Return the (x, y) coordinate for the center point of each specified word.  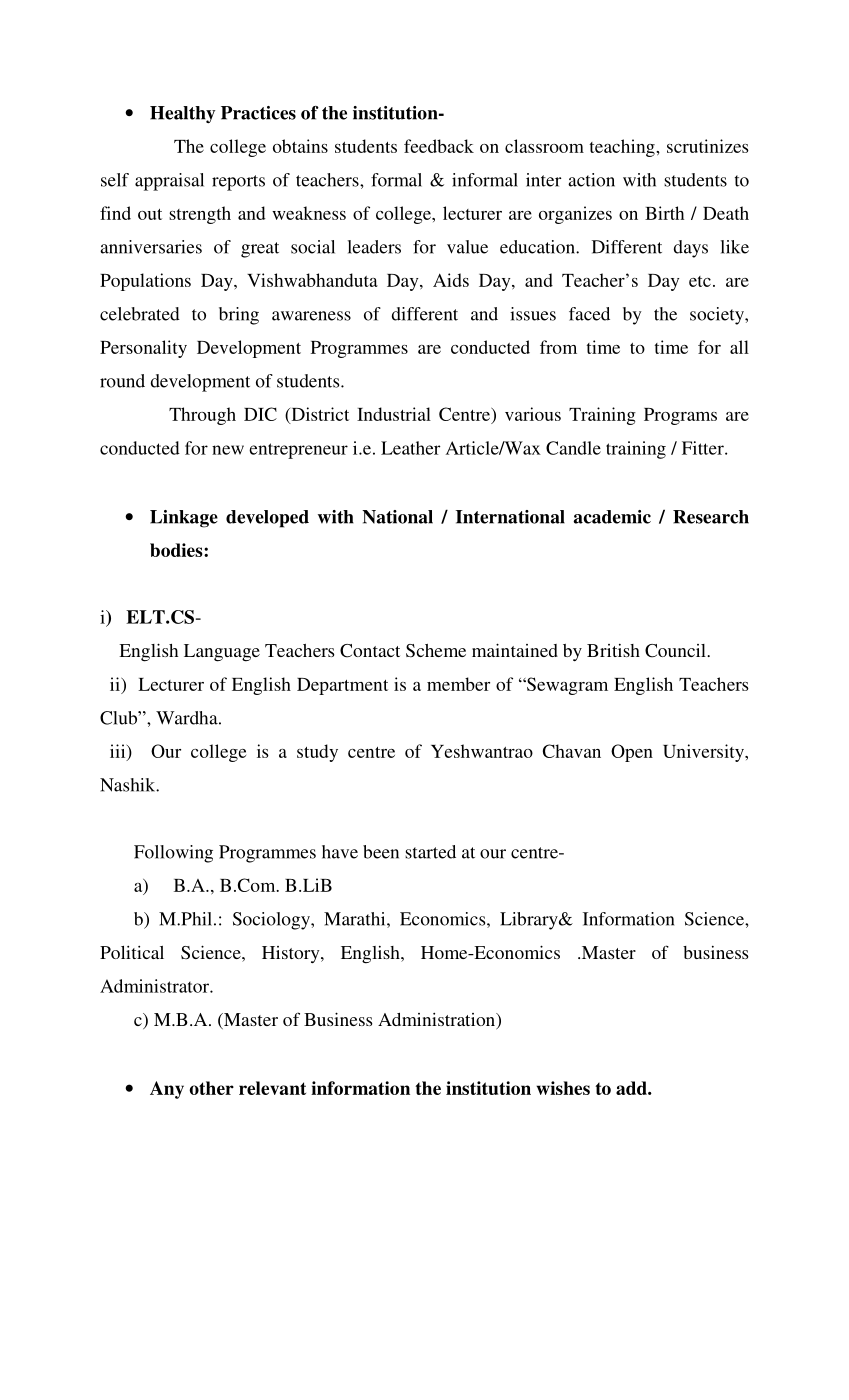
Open (632, 753)
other (211, 1088)
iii (119, 752)
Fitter (704, 448)
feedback (439, 146)
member (458, 684)
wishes (563, 1088)
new (228, 450)
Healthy (183, 114)
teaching (623, 148)
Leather (410, 448)
